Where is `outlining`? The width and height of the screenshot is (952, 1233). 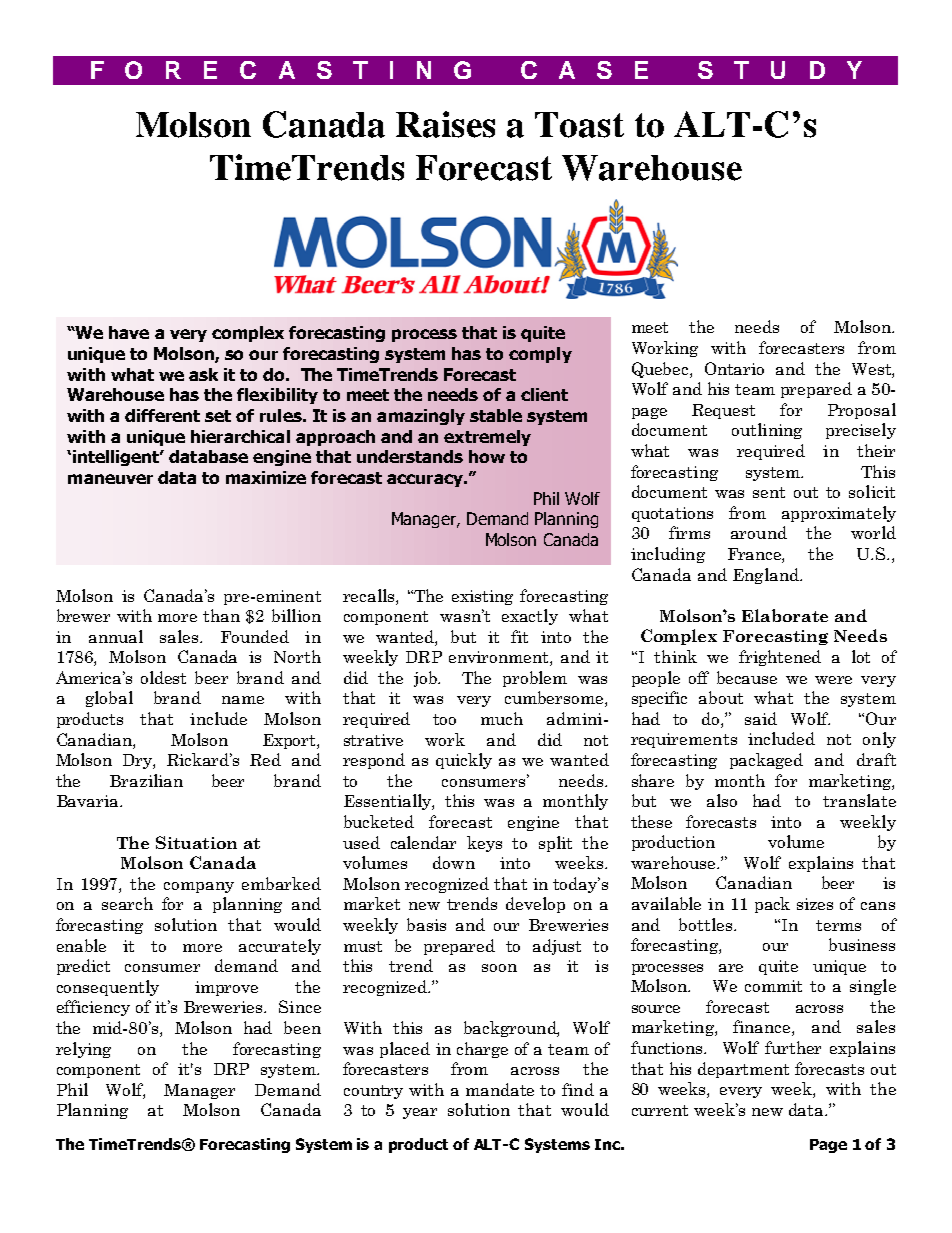 outlining is located at coordinates (767, 431).
